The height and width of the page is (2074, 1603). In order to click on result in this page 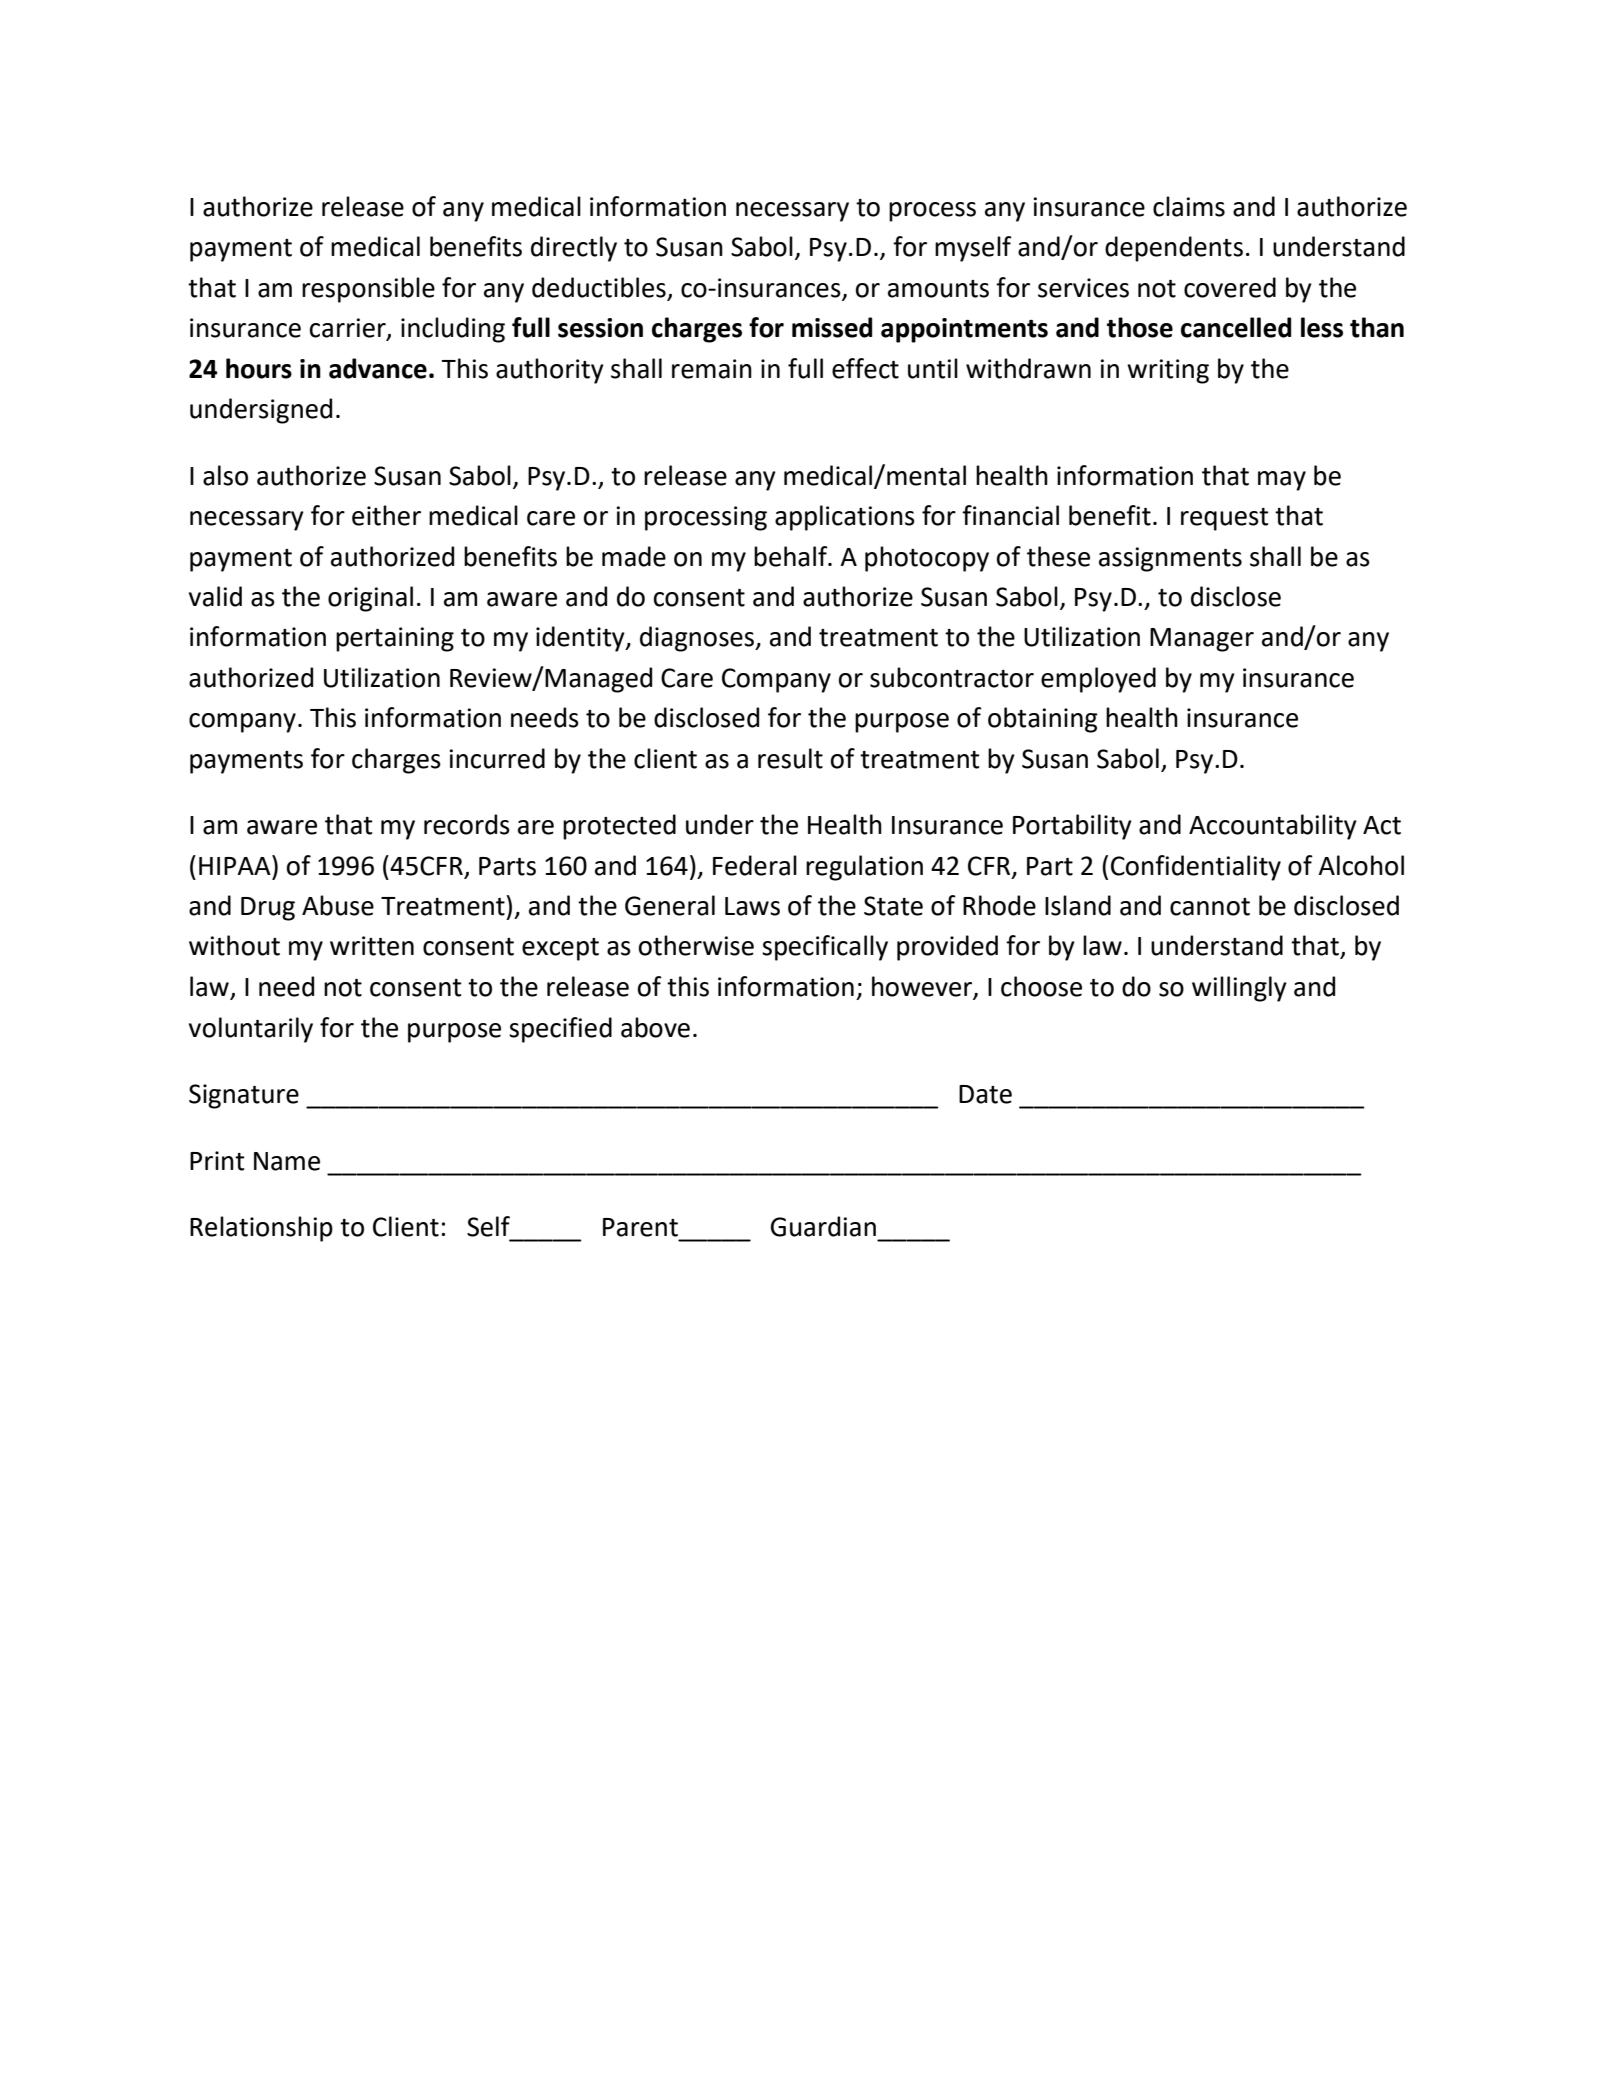, I will do `click(790, 758)`.
